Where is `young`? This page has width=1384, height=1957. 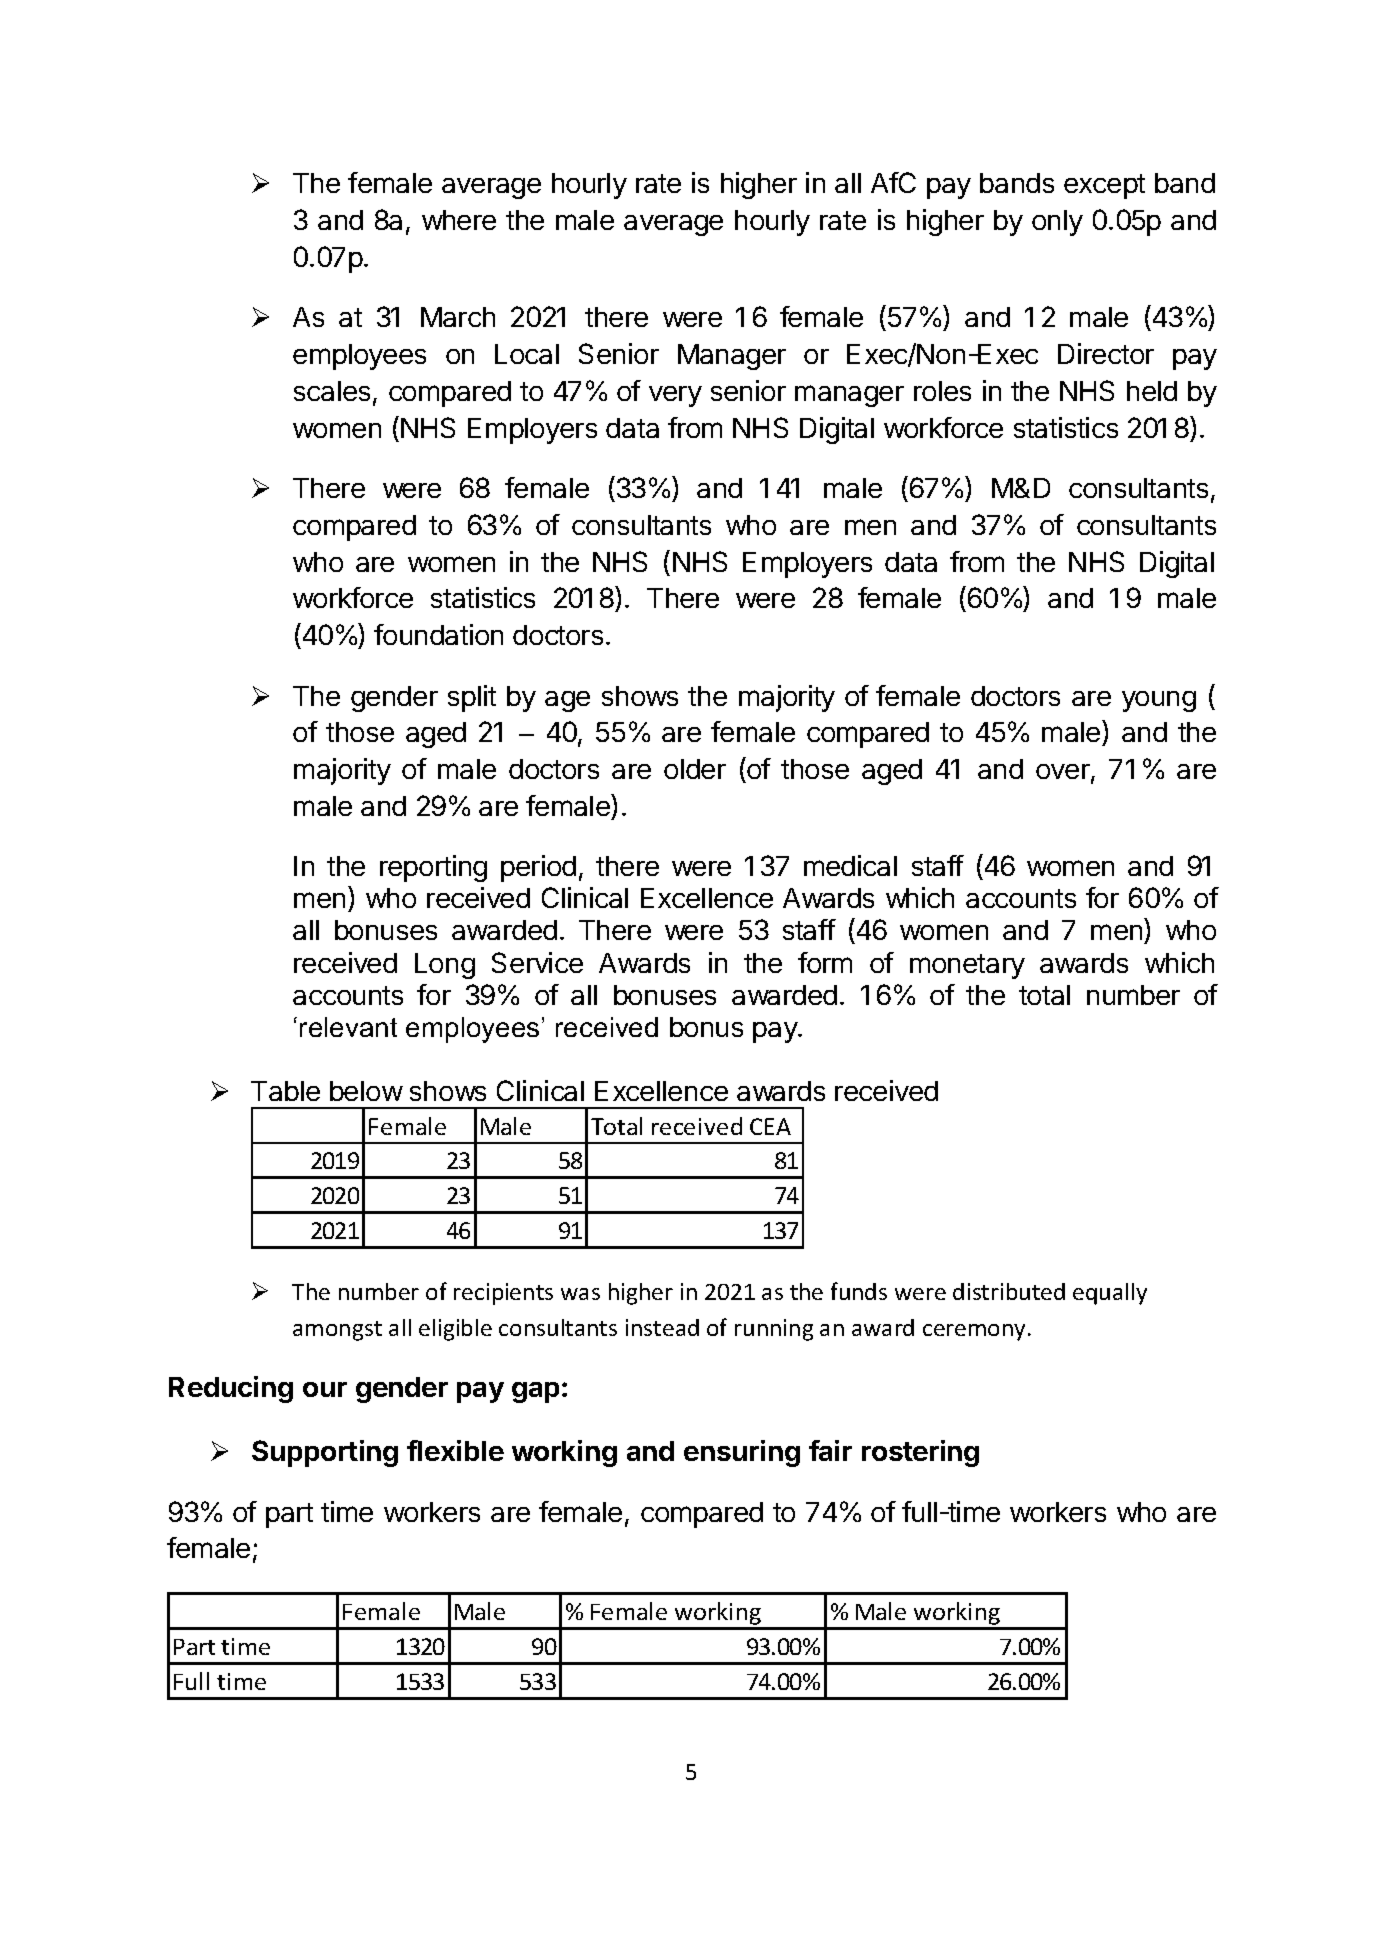 young is located at coordinates (1159, 701).
